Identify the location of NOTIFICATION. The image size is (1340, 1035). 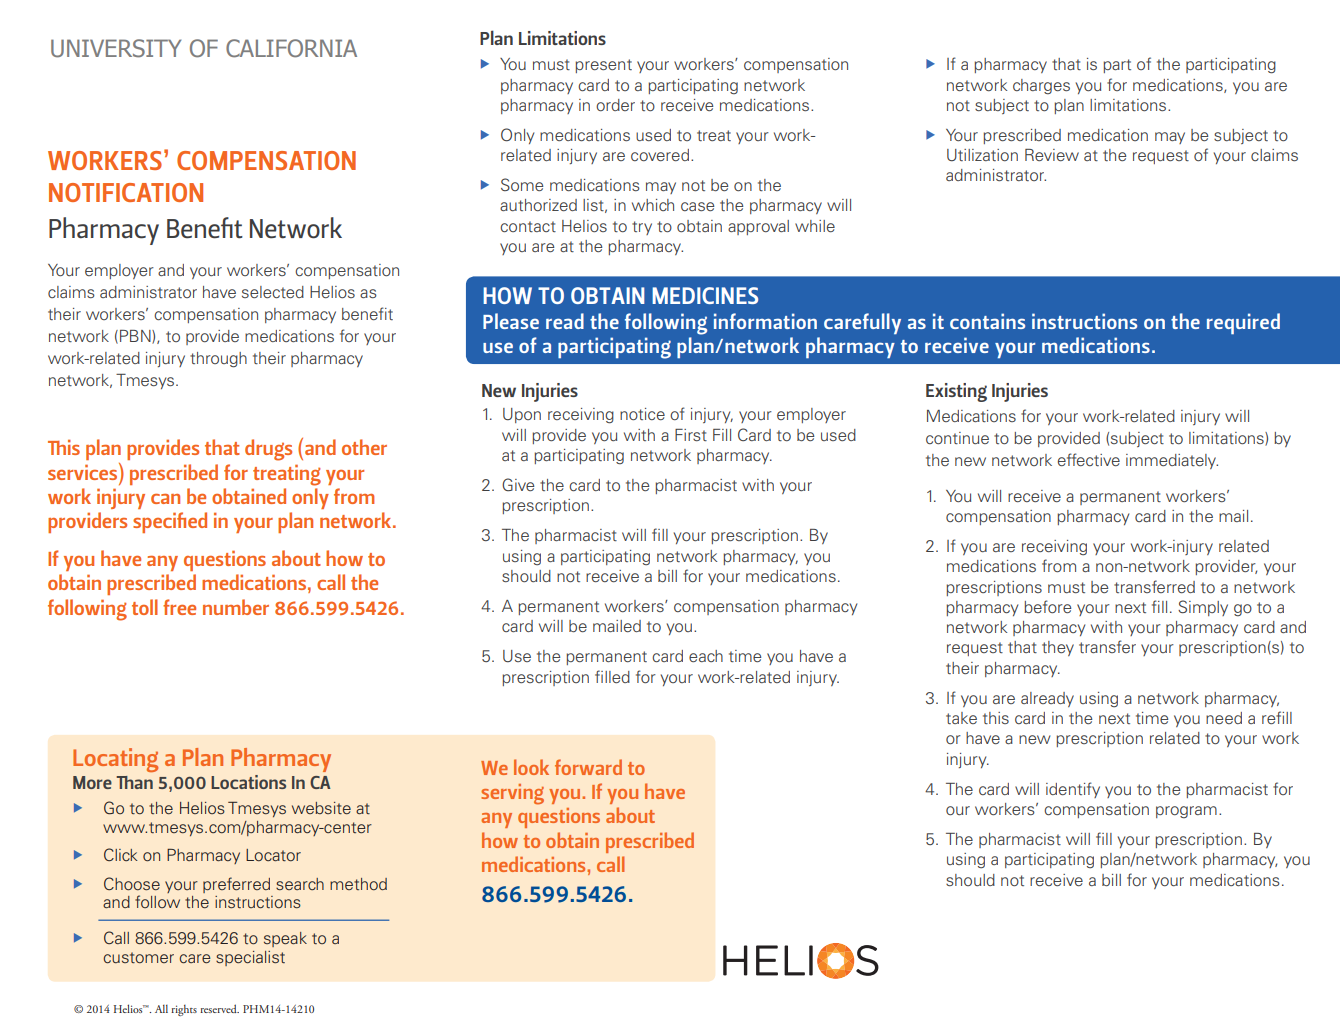
(126, 192).
